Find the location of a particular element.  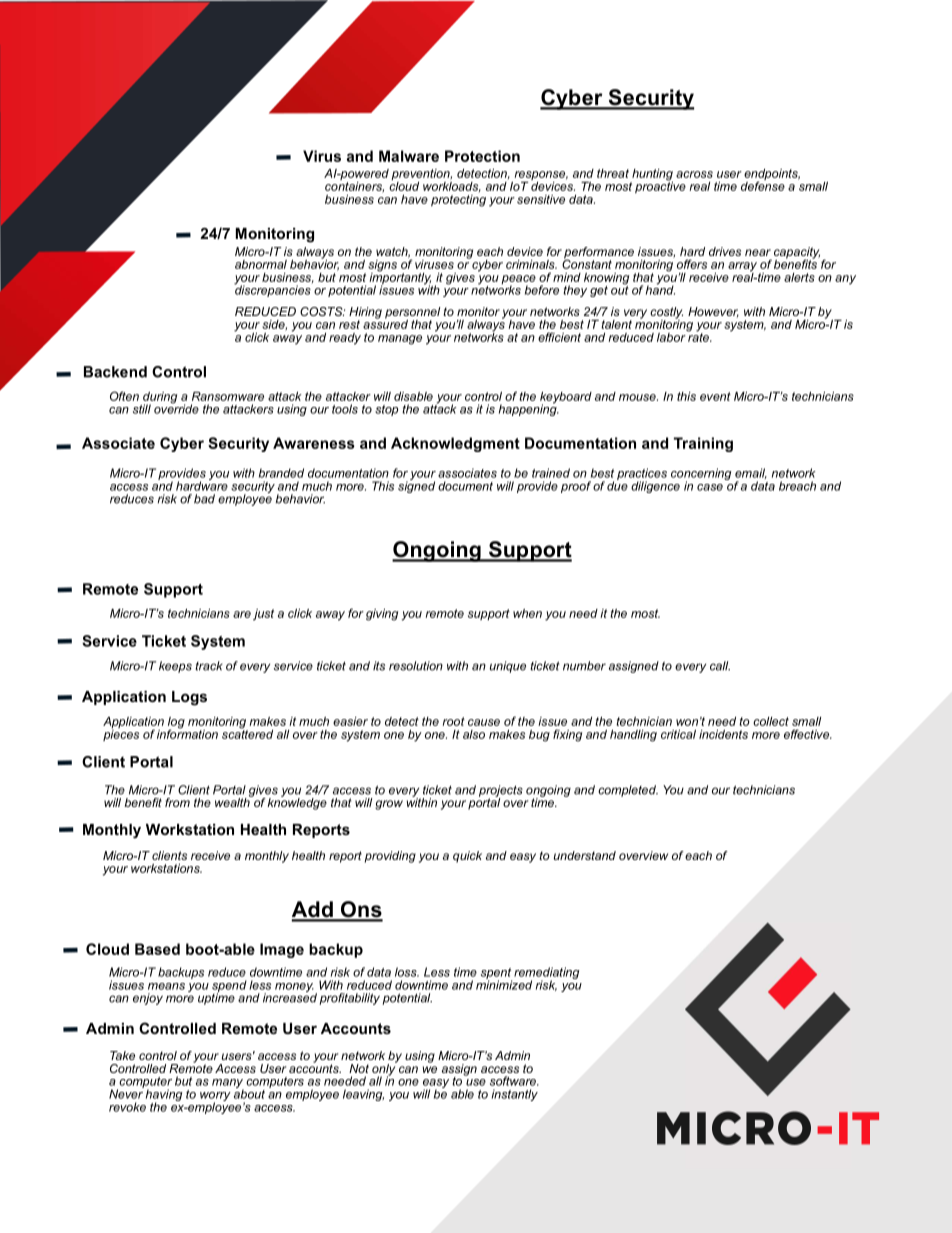

track is located at coordinates (209, 666).
